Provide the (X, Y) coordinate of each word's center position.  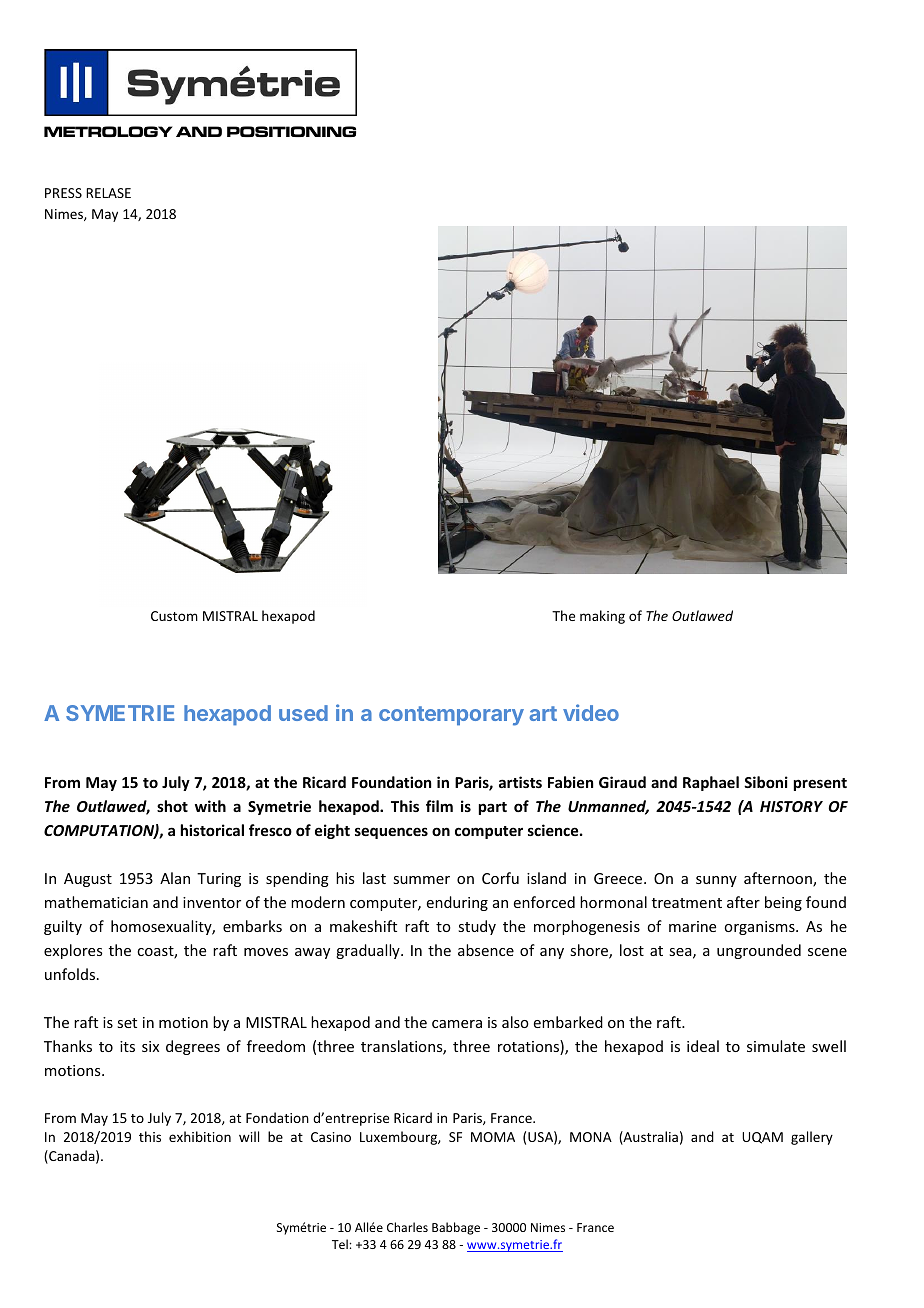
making (602, 617)
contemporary (451, 716)
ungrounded (759, 951)
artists (520, 782)
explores (73, 951)
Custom (174, 616)
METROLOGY (108, 131)
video (591, 712)
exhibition (200, 1136)
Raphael (711, 783)
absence (486, 950)
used (303, 713)
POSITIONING (291, 131)
